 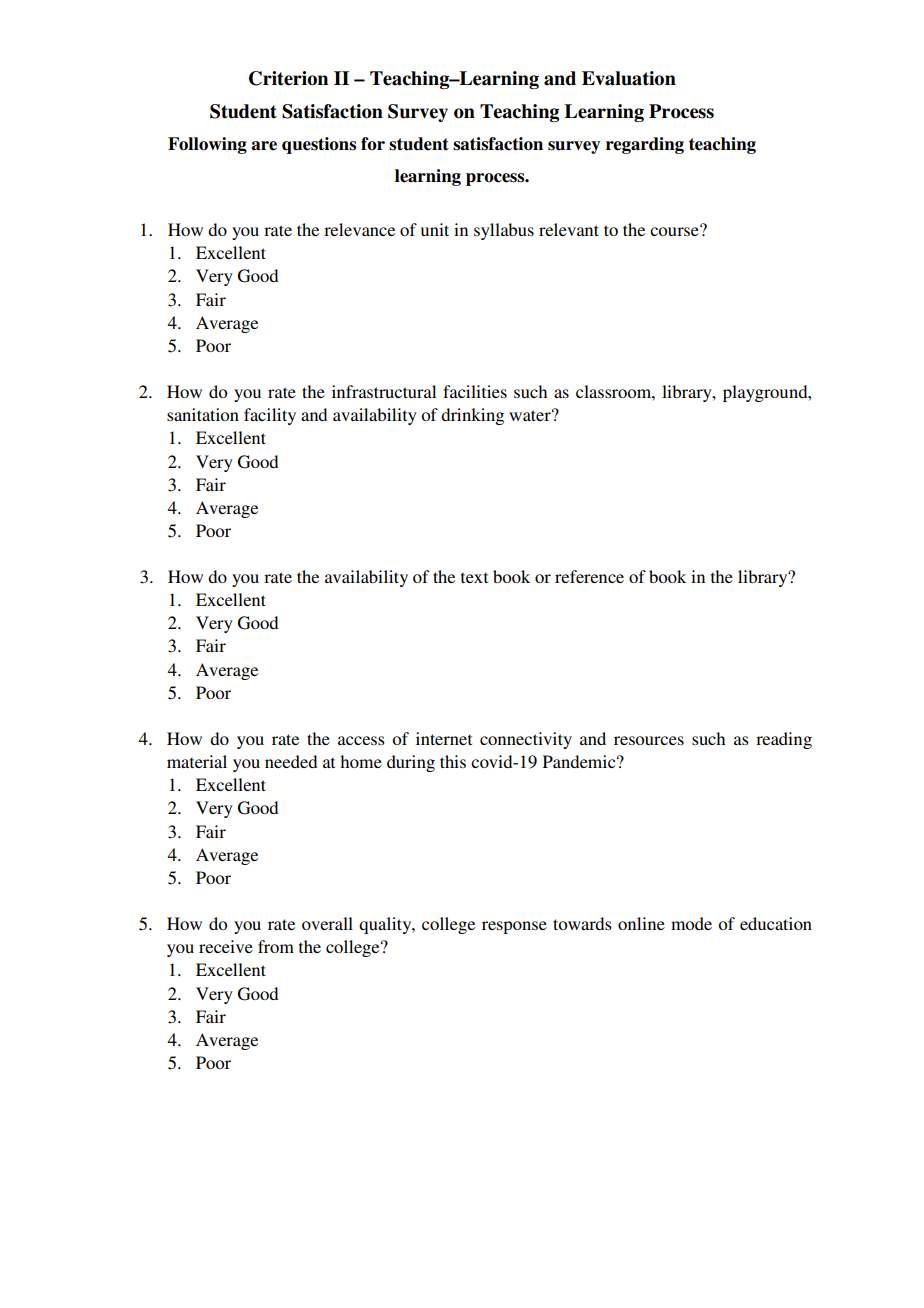 What do you see at coordinates (288, 78) in the document?
I see `Criterion` at bounding box center [288, 78].
